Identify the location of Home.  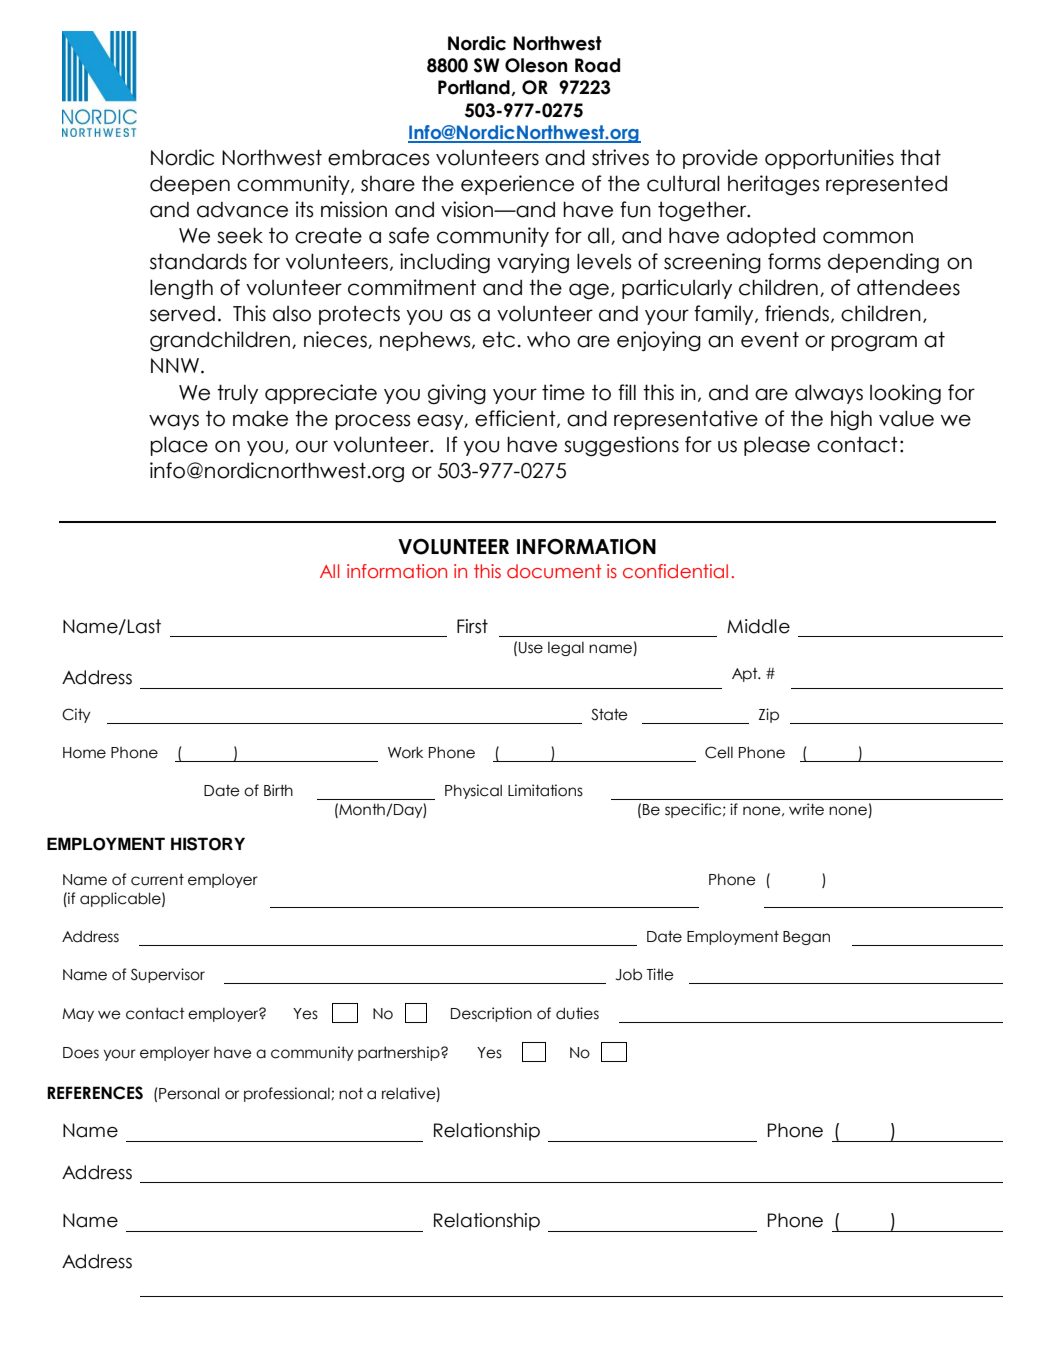
(84, 753).
